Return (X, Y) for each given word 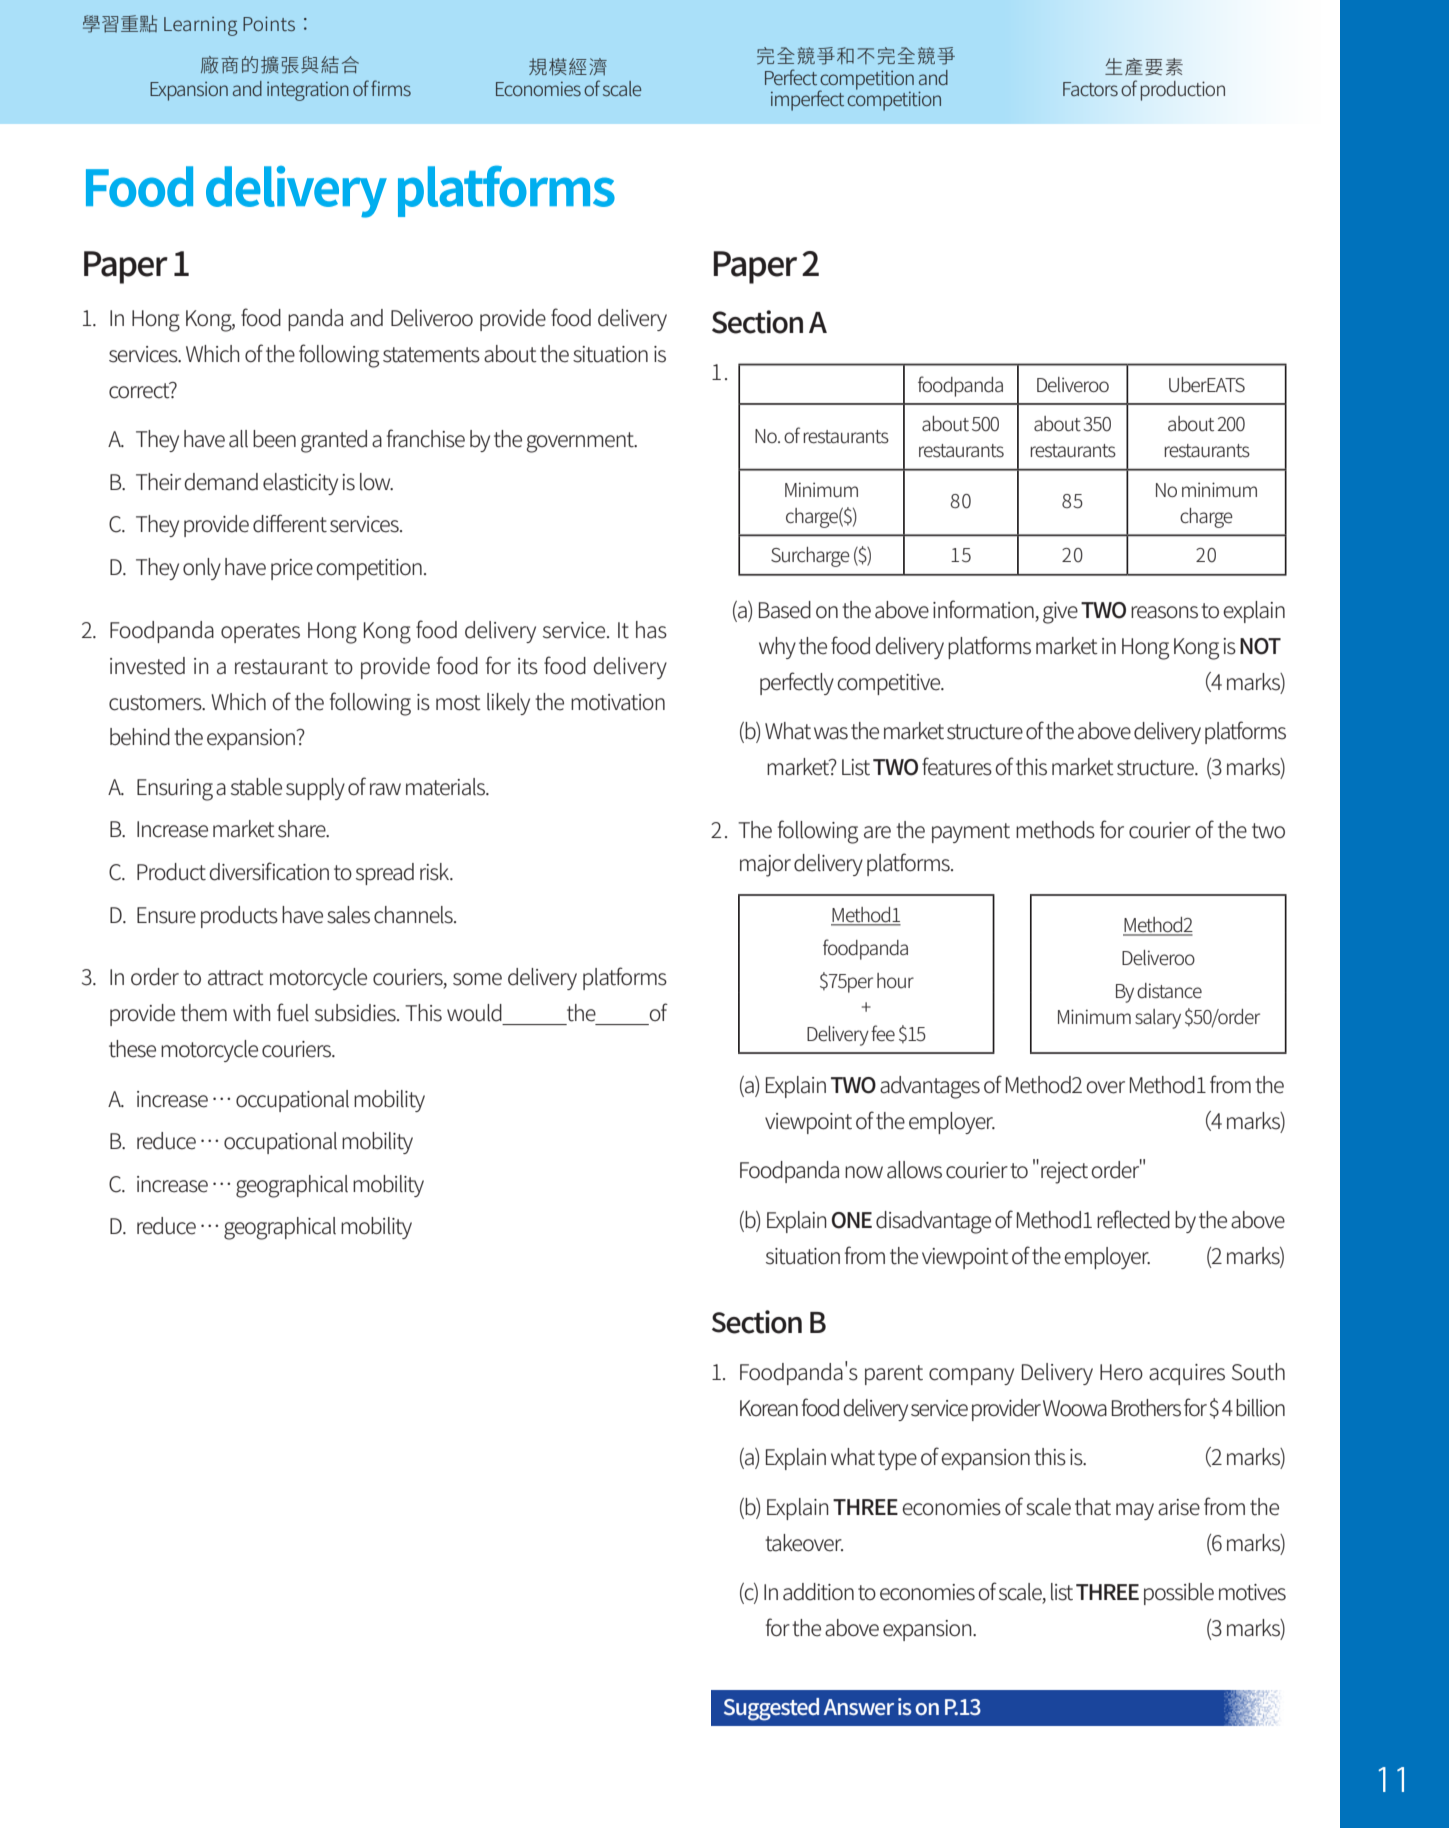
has (651, 630)
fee (883, 1033)
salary (1158, 1019)
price (292, 569)
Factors (1090, 89)
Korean (769, 1408)
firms (391, 88)
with (252, 1013)
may (1135, 1511)
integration (308, 91)
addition (818, 1592)
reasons (1164, 612)
